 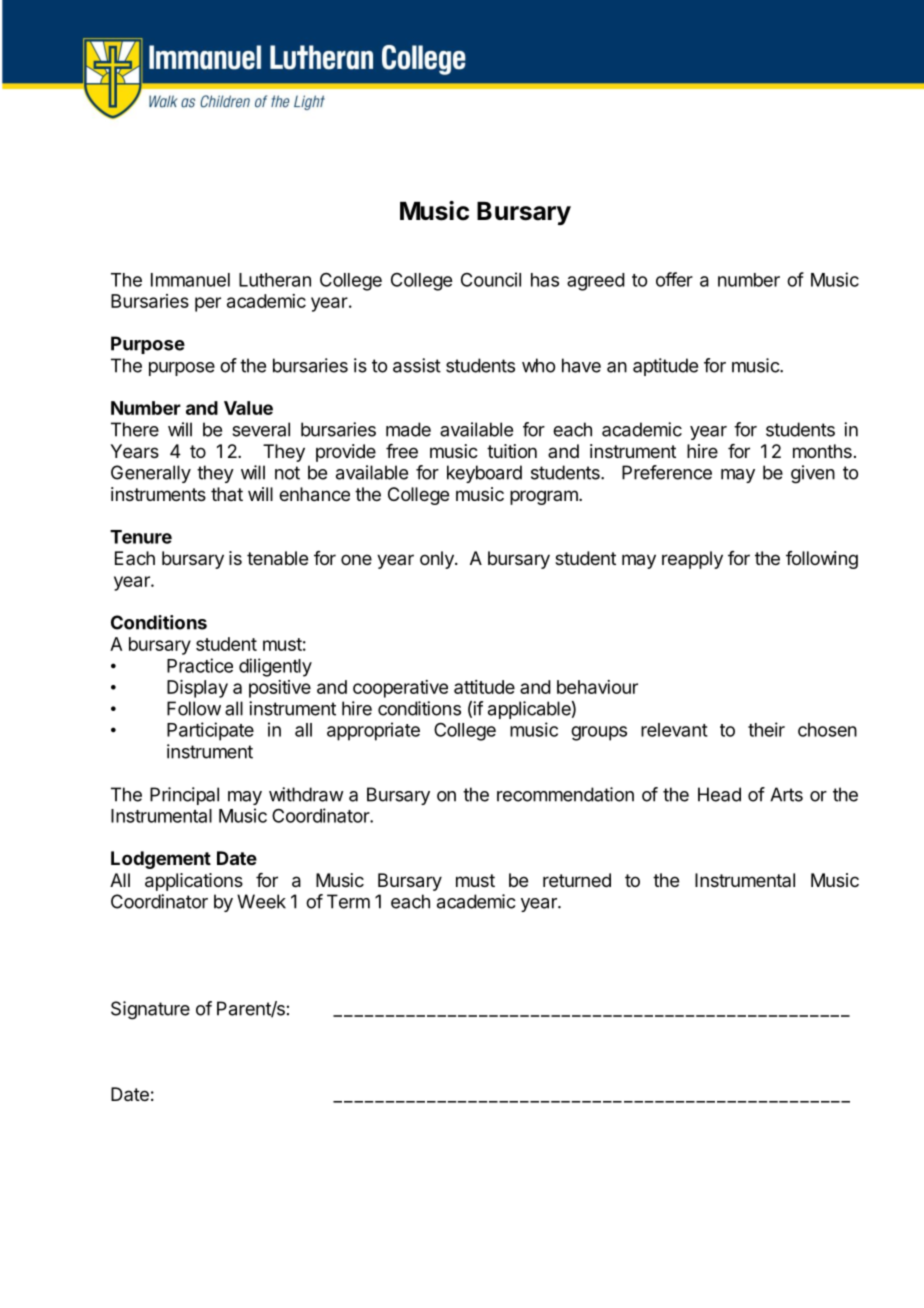 I want to click on Practice, so click(x=200, y=665).
